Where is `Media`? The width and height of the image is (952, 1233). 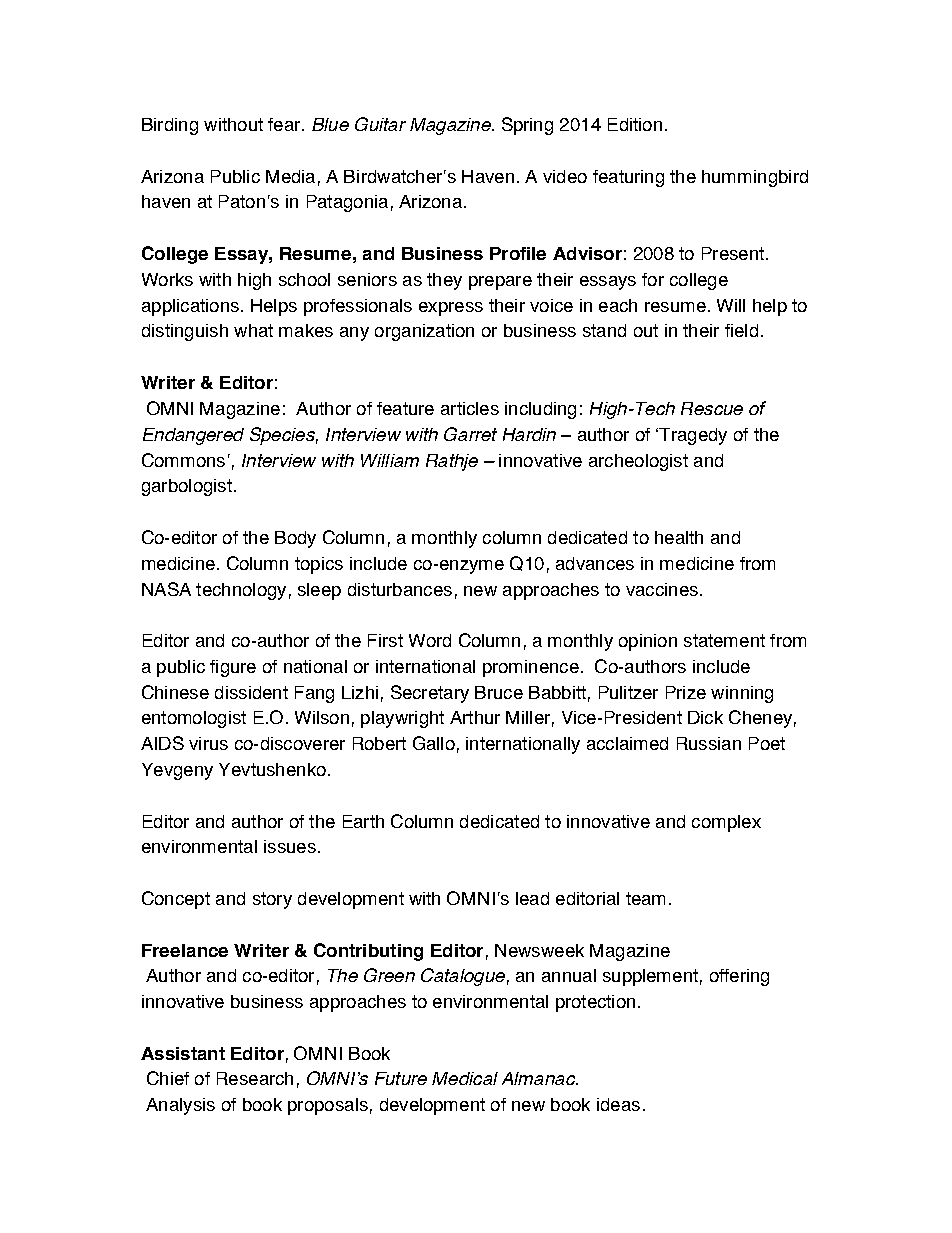 Media is located at coordinates (290, 176).
